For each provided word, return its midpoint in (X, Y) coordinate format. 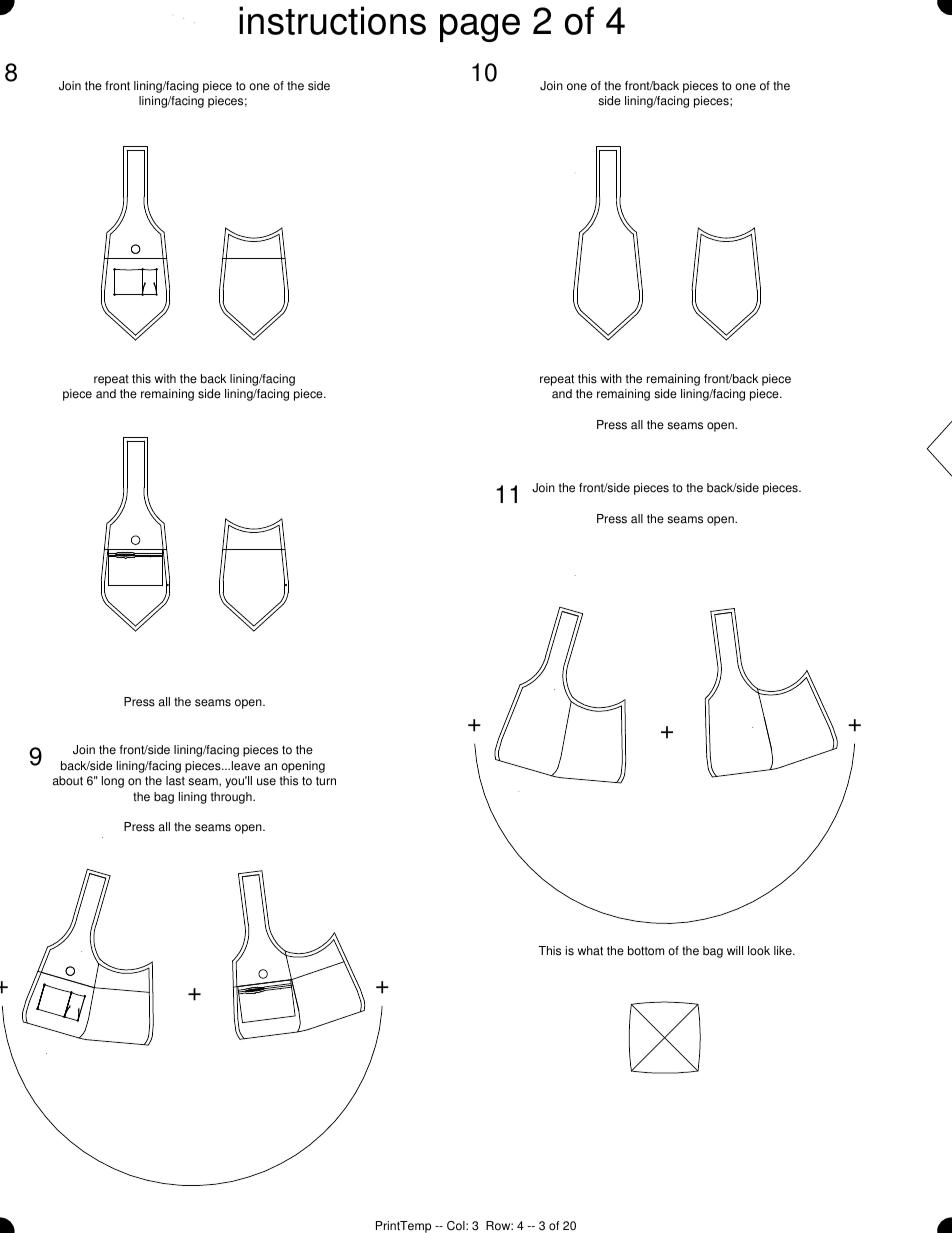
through (232, 798)
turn (326, 781)
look (759, 951)
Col (457, 1226)
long (113, 782)
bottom (646, 951)
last (175, 781)
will (735, 950)
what (590, 951)
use (266, 782)
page (480, 28)
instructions (332, 20)
